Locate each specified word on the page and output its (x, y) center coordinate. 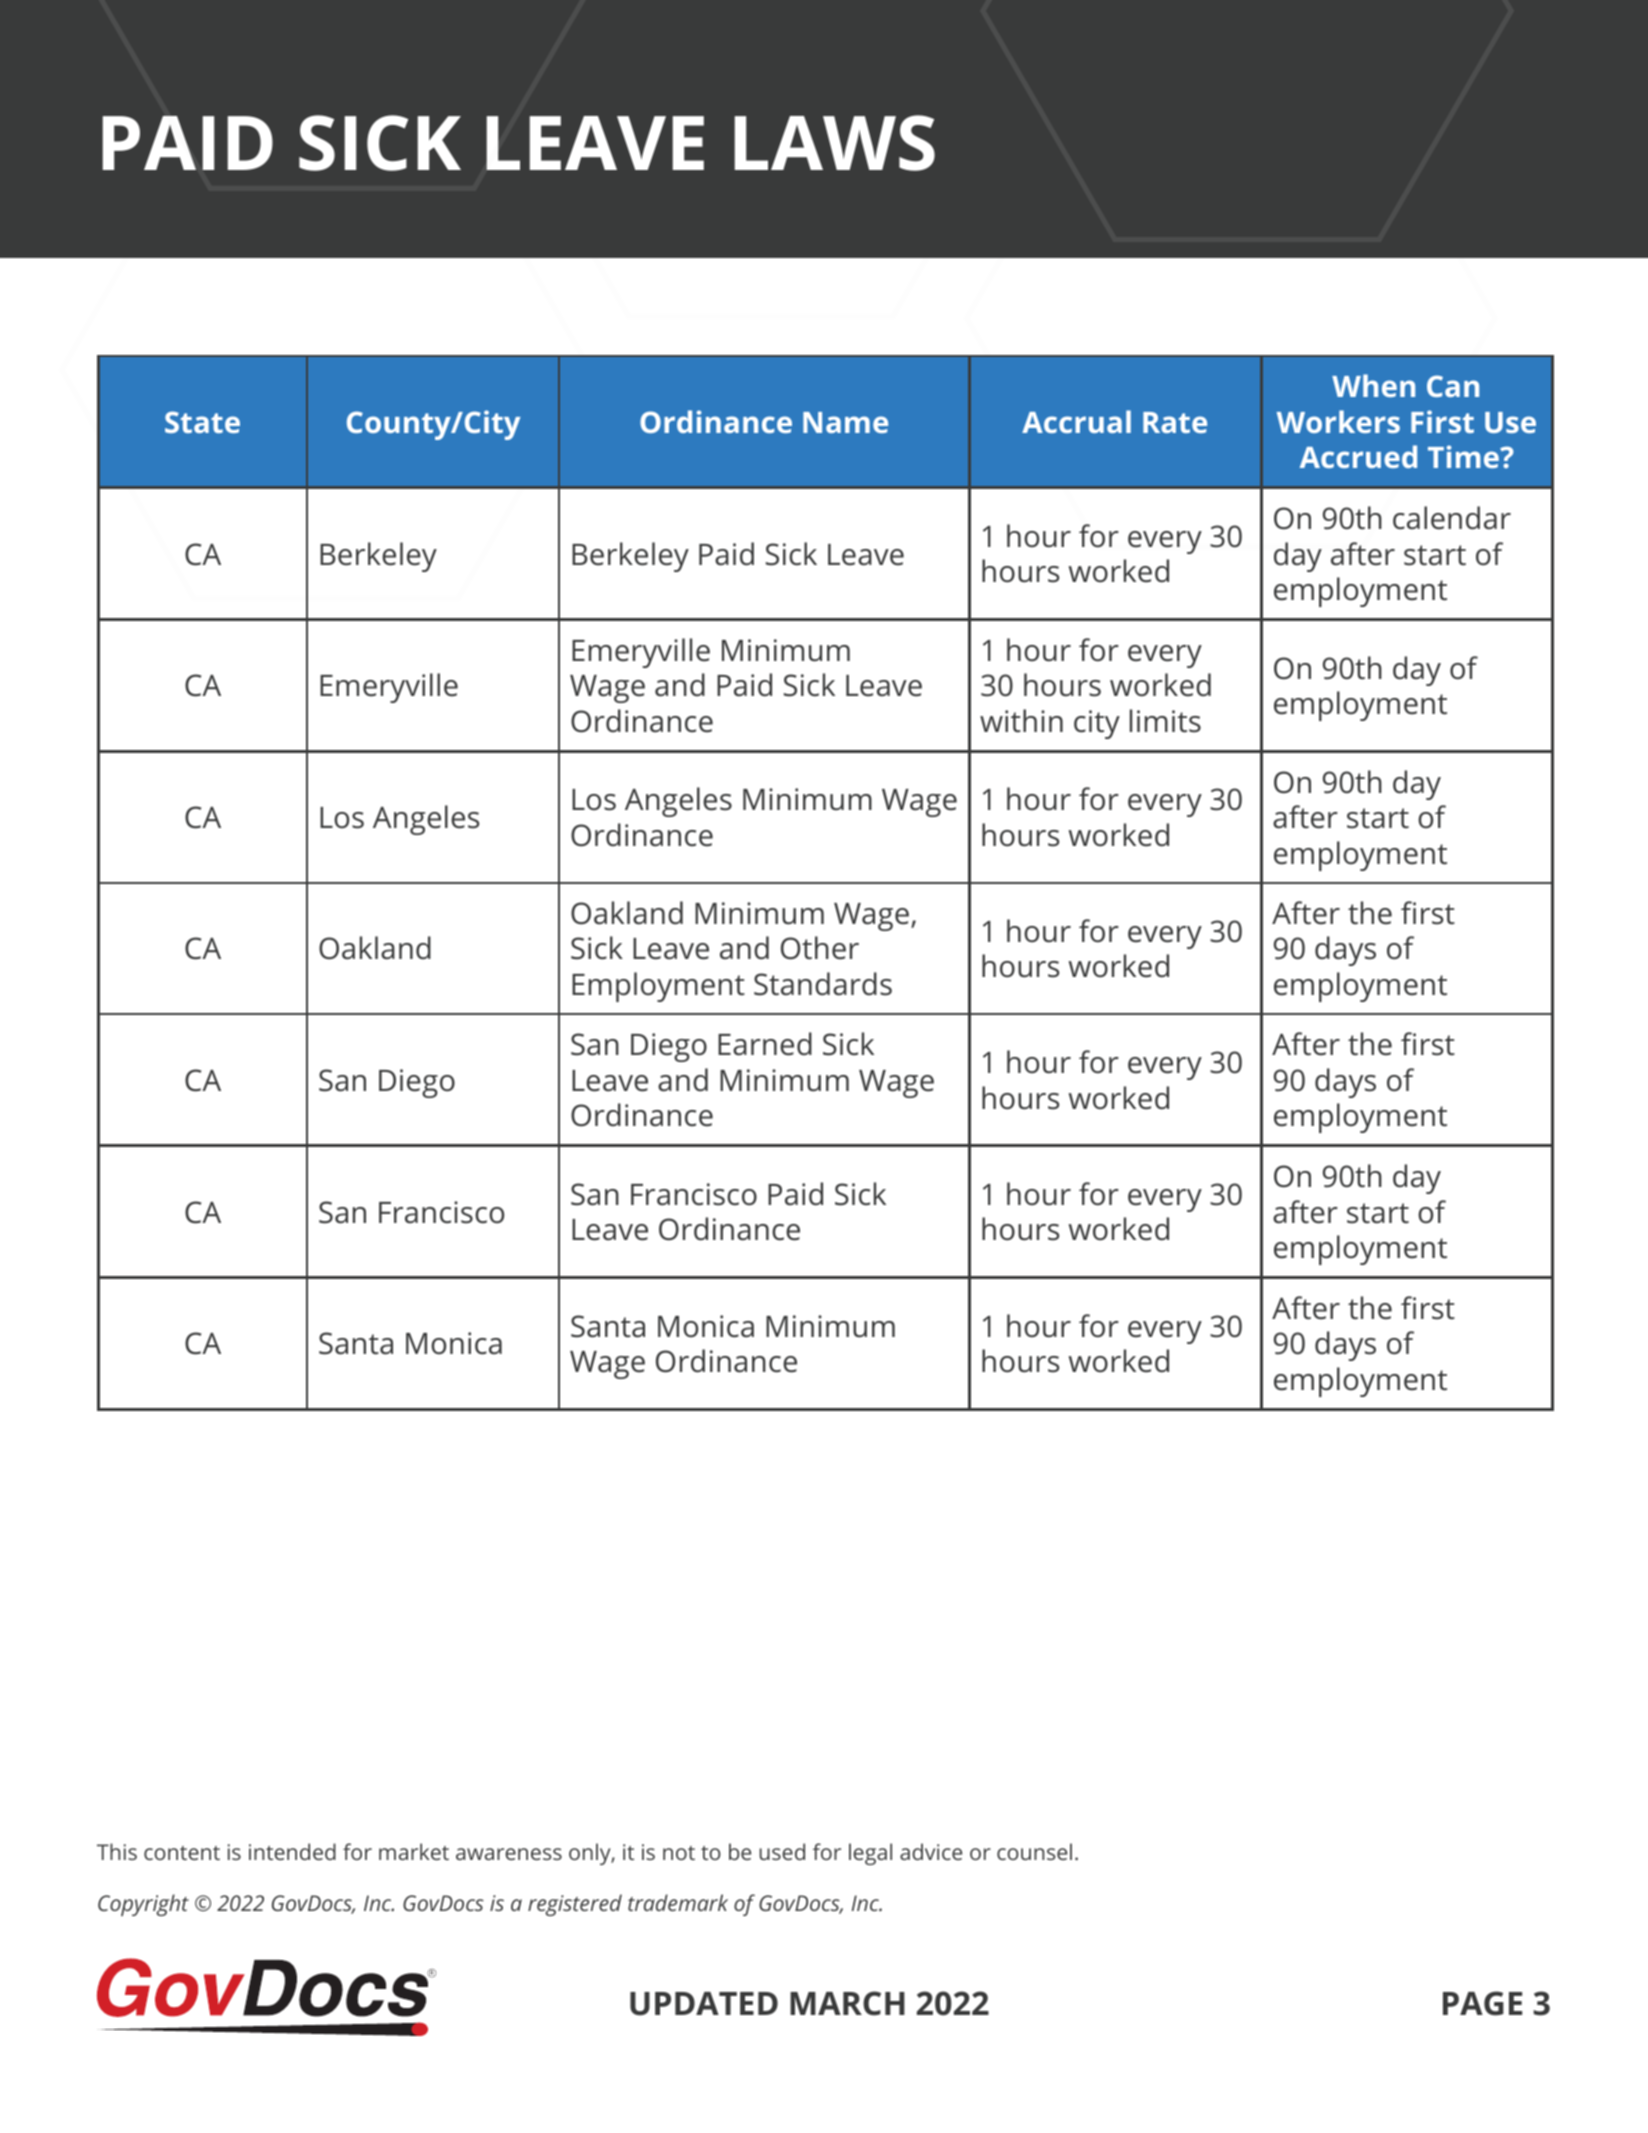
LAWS (835, 143)
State (202, 422)
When (1373, 385)
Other (820, 948)
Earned (765, 1044)
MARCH (847, 2003)
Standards (823, 984)
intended (292, 1851)
